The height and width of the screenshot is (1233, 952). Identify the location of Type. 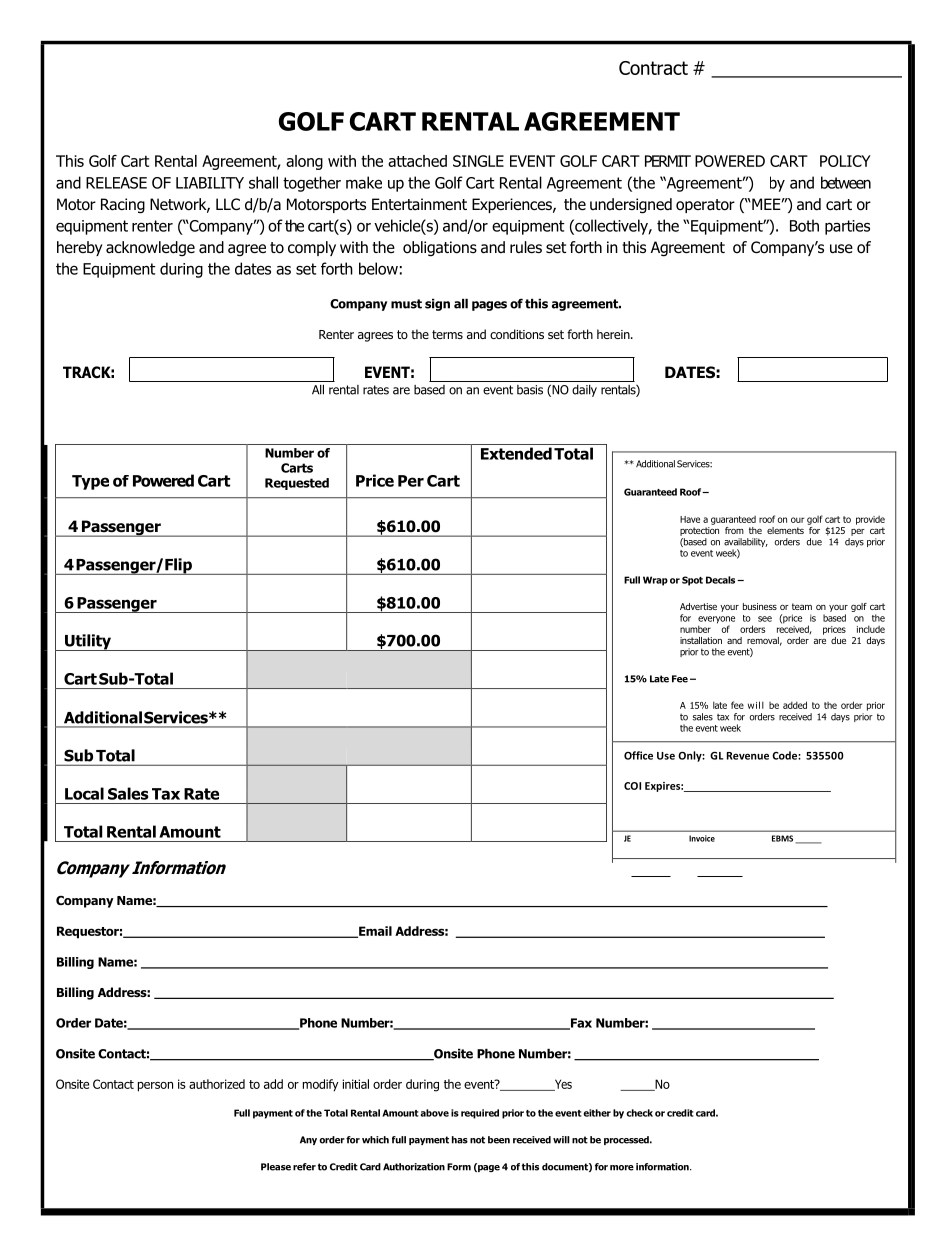
(90, 482).
